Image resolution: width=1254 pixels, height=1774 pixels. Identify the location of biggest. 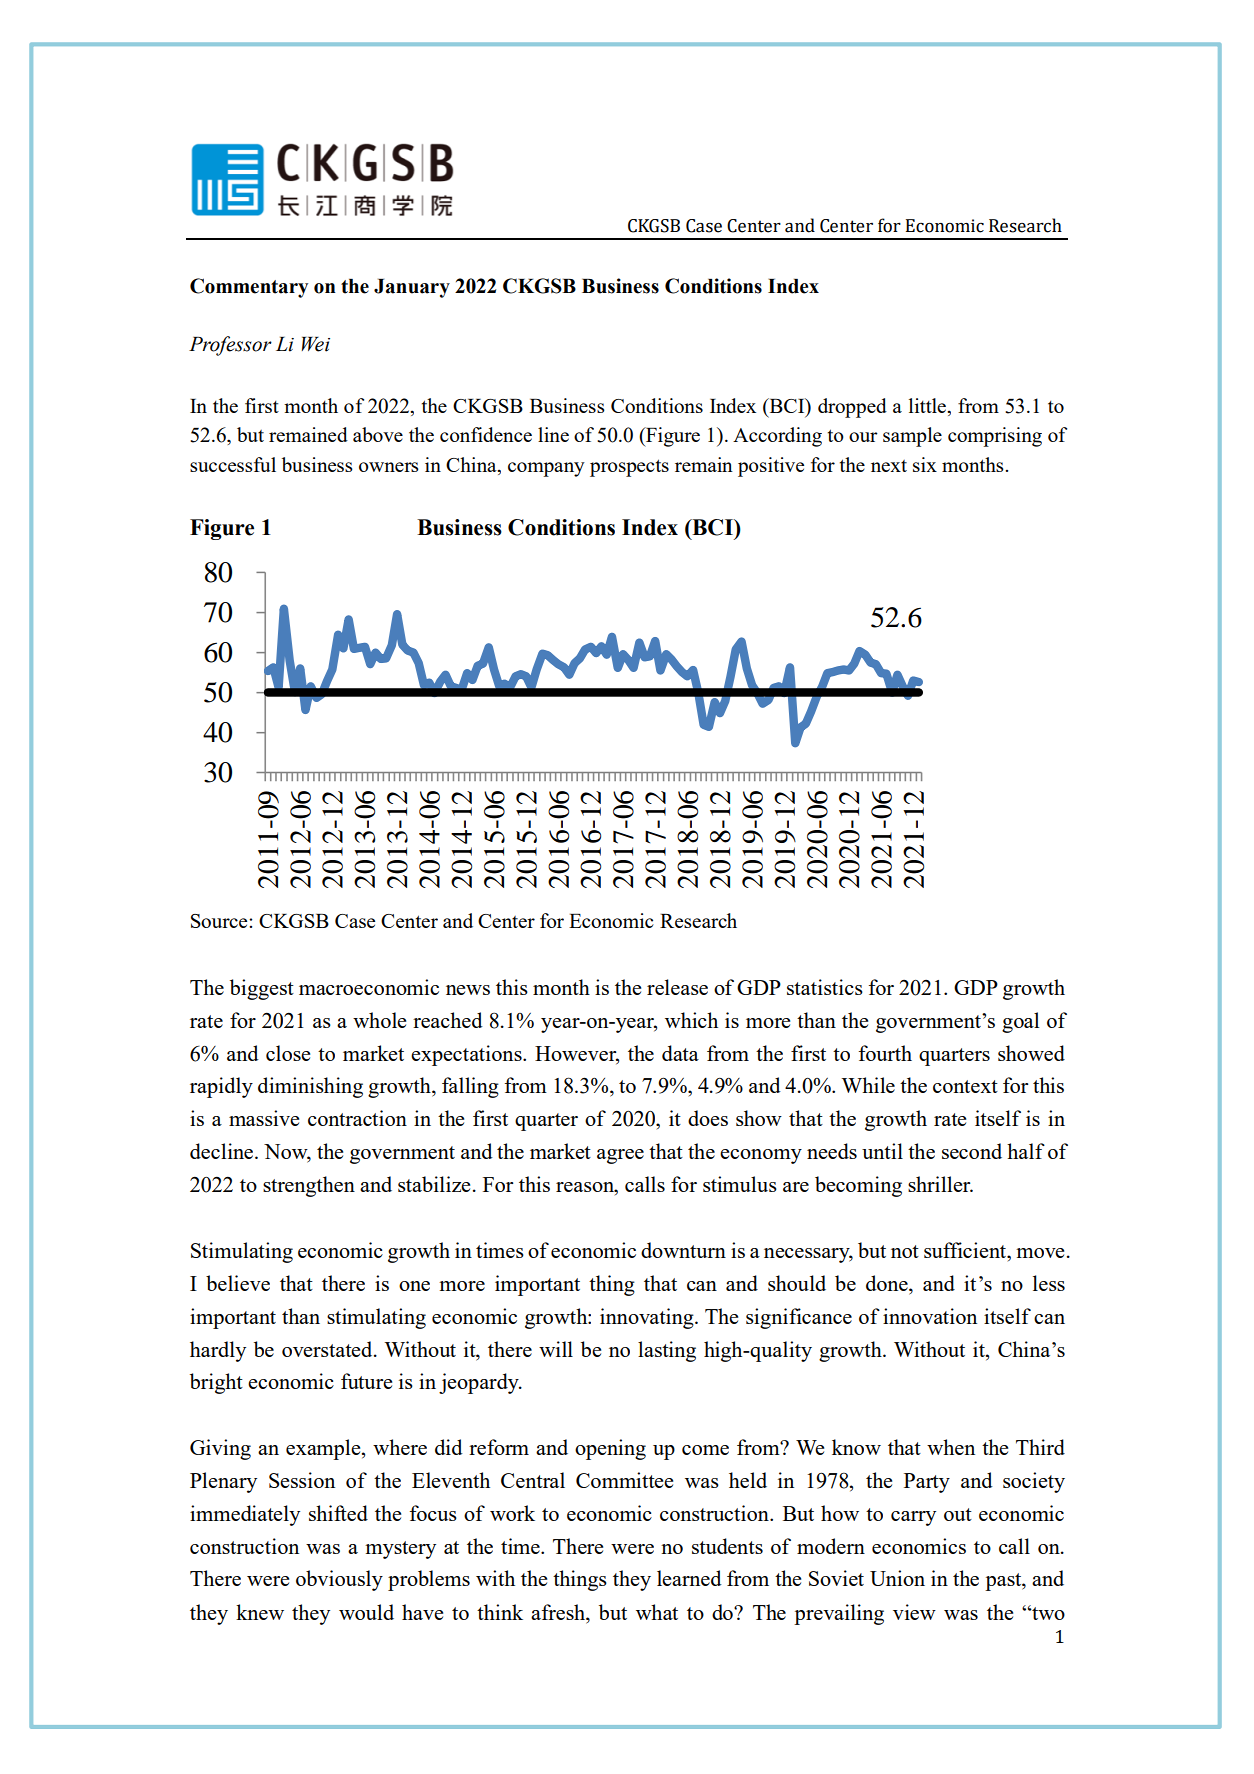
(262, 989).
